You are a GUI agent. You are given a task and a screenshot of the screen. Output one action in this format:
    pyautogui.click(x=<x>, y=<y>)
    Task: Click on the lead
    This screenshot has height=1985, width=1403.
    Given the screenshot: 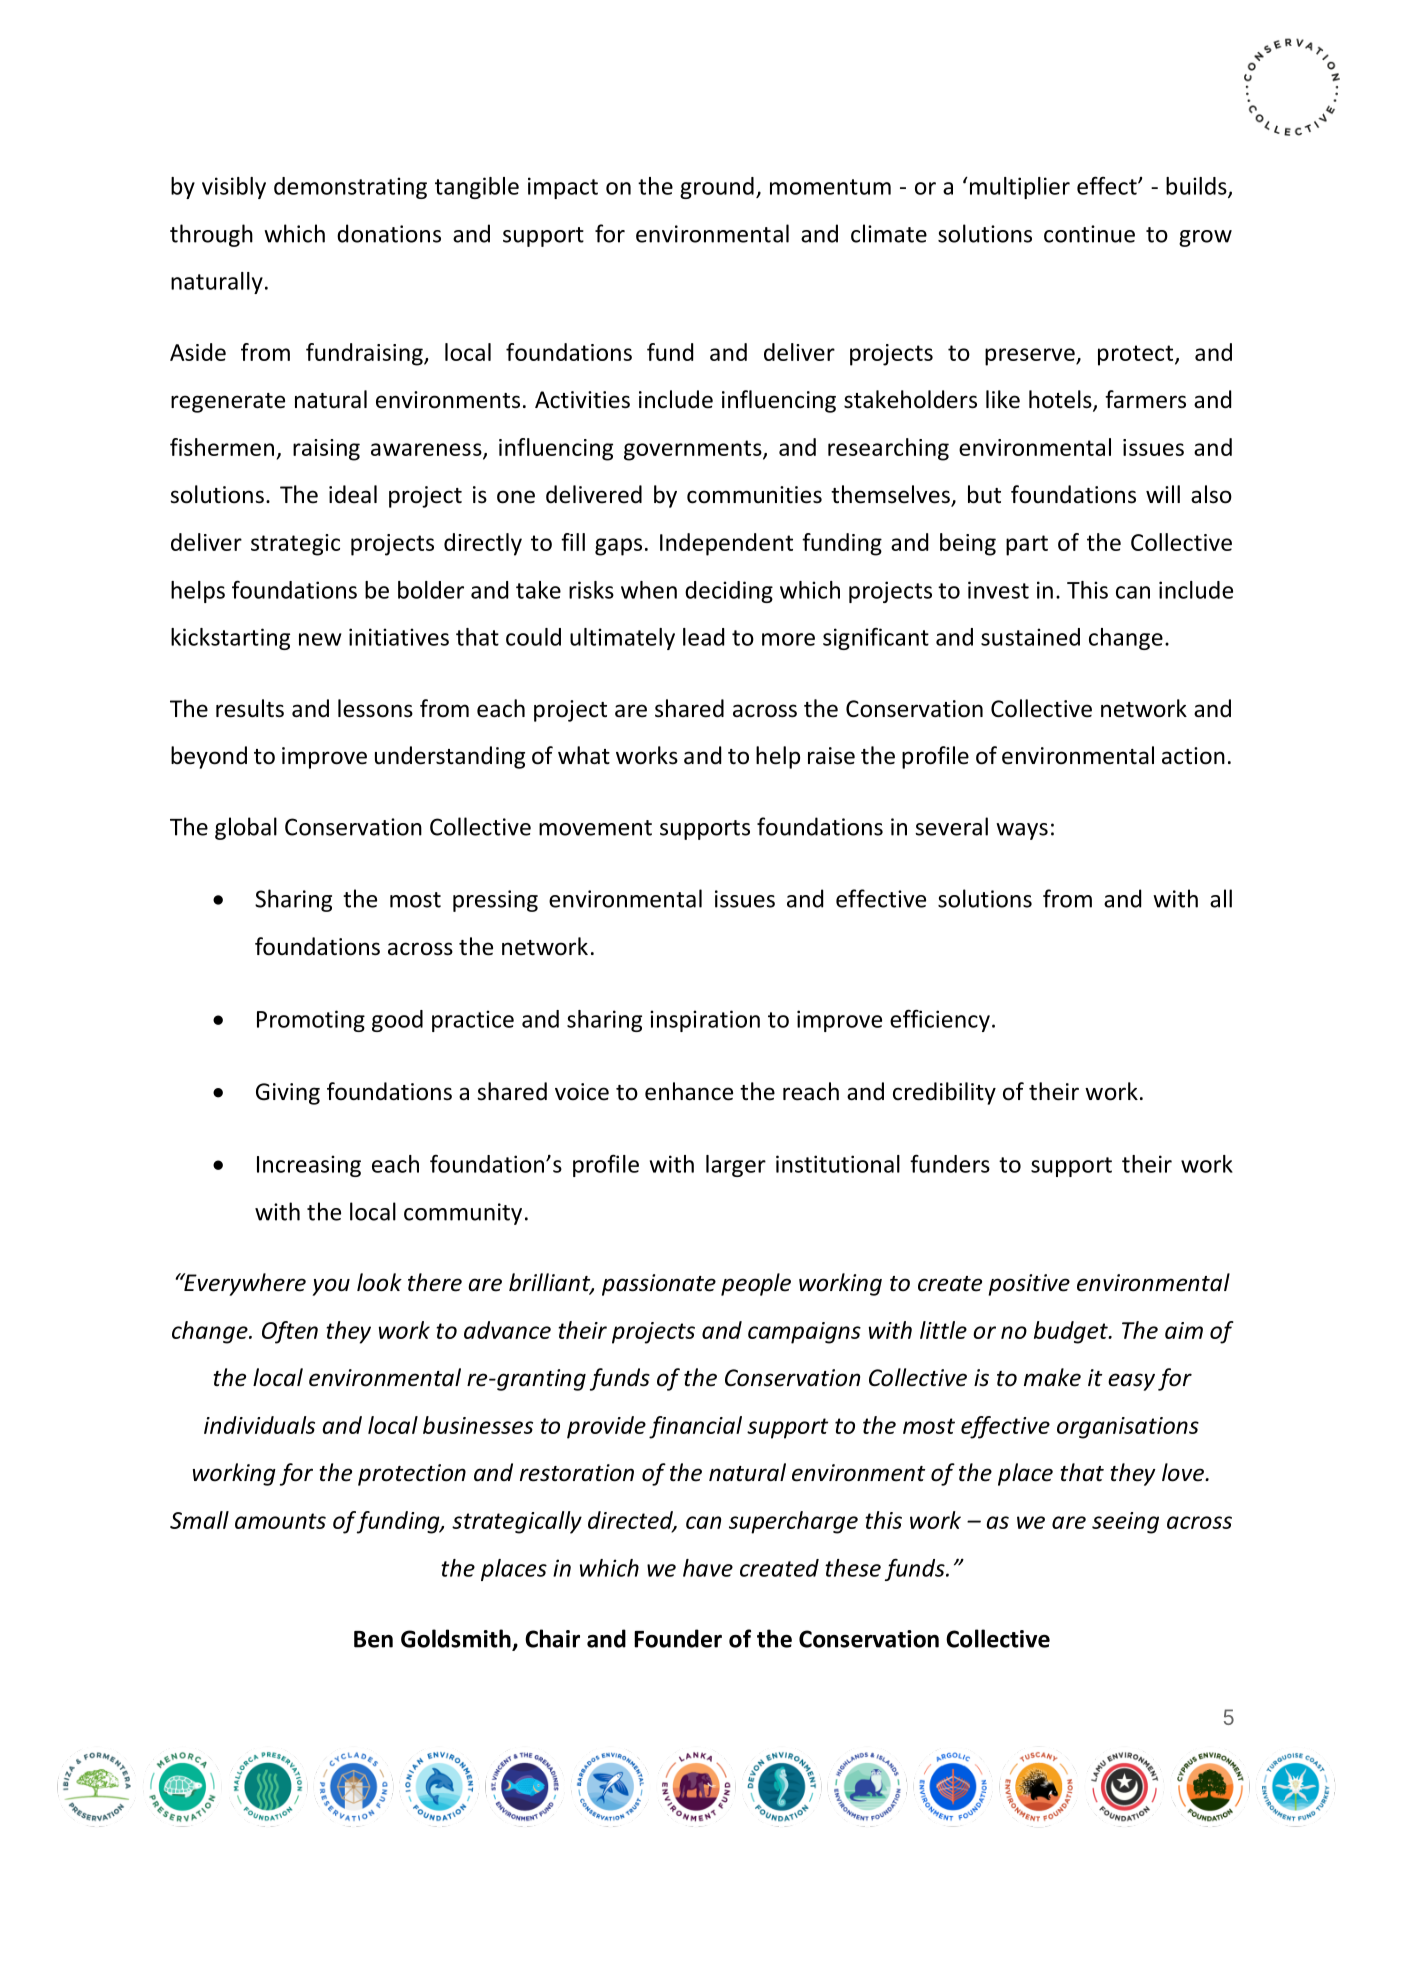 What is the action you would take?
    pyautogui.click(x=703, y=637)
